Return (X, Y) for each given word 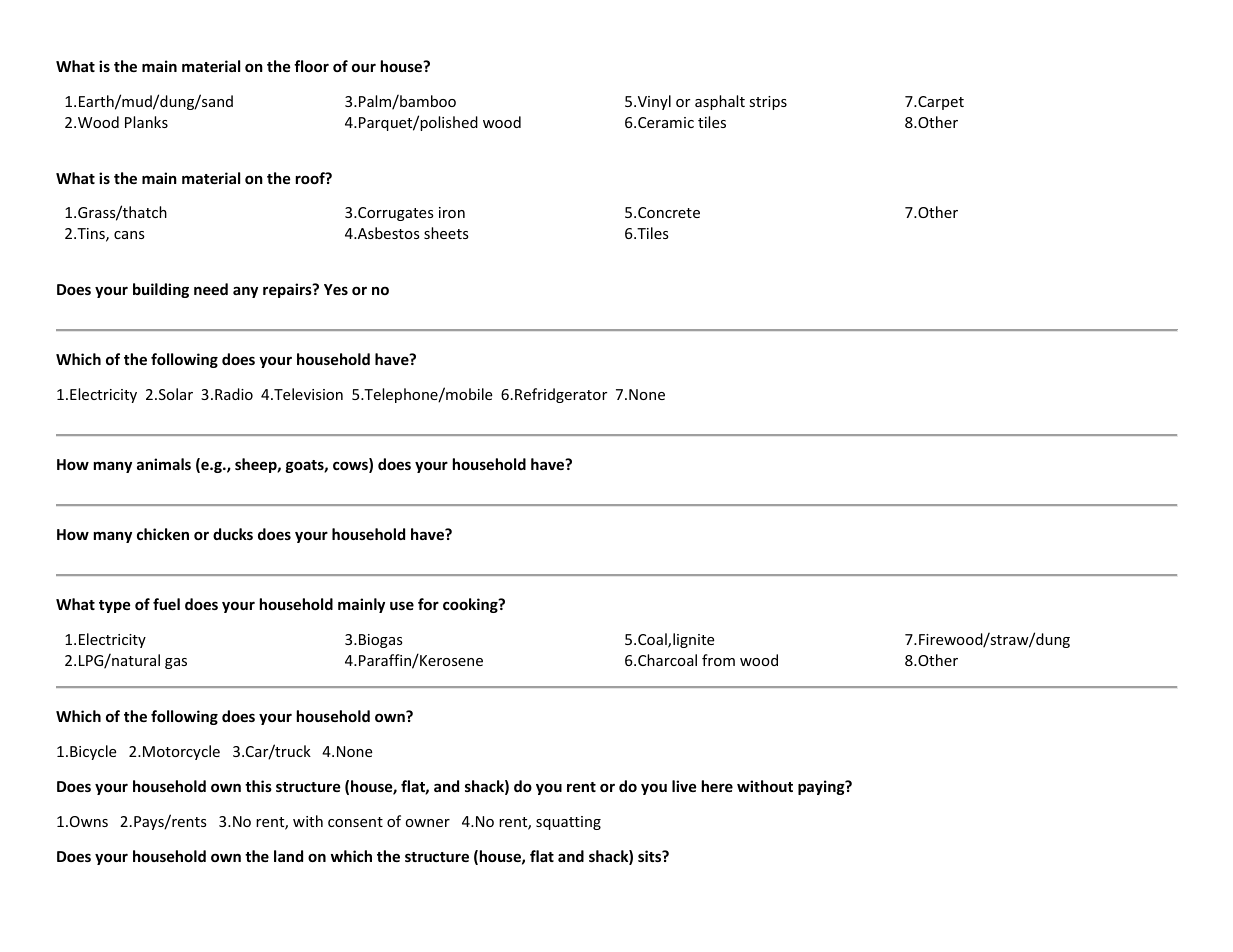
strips (768, 103)
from (718, 660)
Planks (146, 122)
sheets (446, 233)
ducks (233, 534)
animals (164, 464)
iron (452, 212)
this (258, 786)
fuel (166, 604)
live (684, 786)
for (428, 604)
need (211, 289)
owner (428, 823)
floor (311, 66)
